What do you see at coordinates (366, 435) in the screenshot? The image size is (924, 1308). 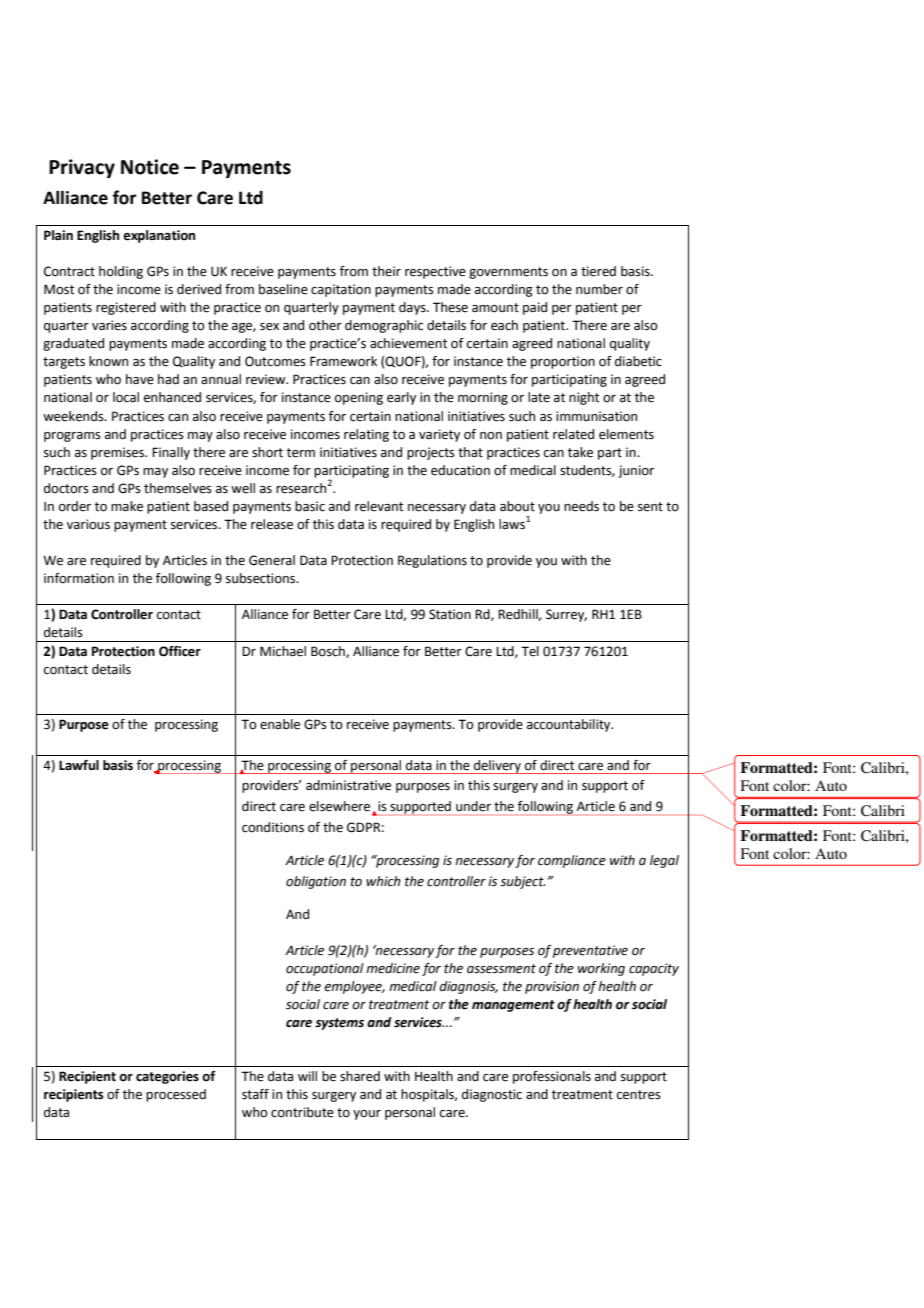 I see `relating` at bounding box center [366, 435].
